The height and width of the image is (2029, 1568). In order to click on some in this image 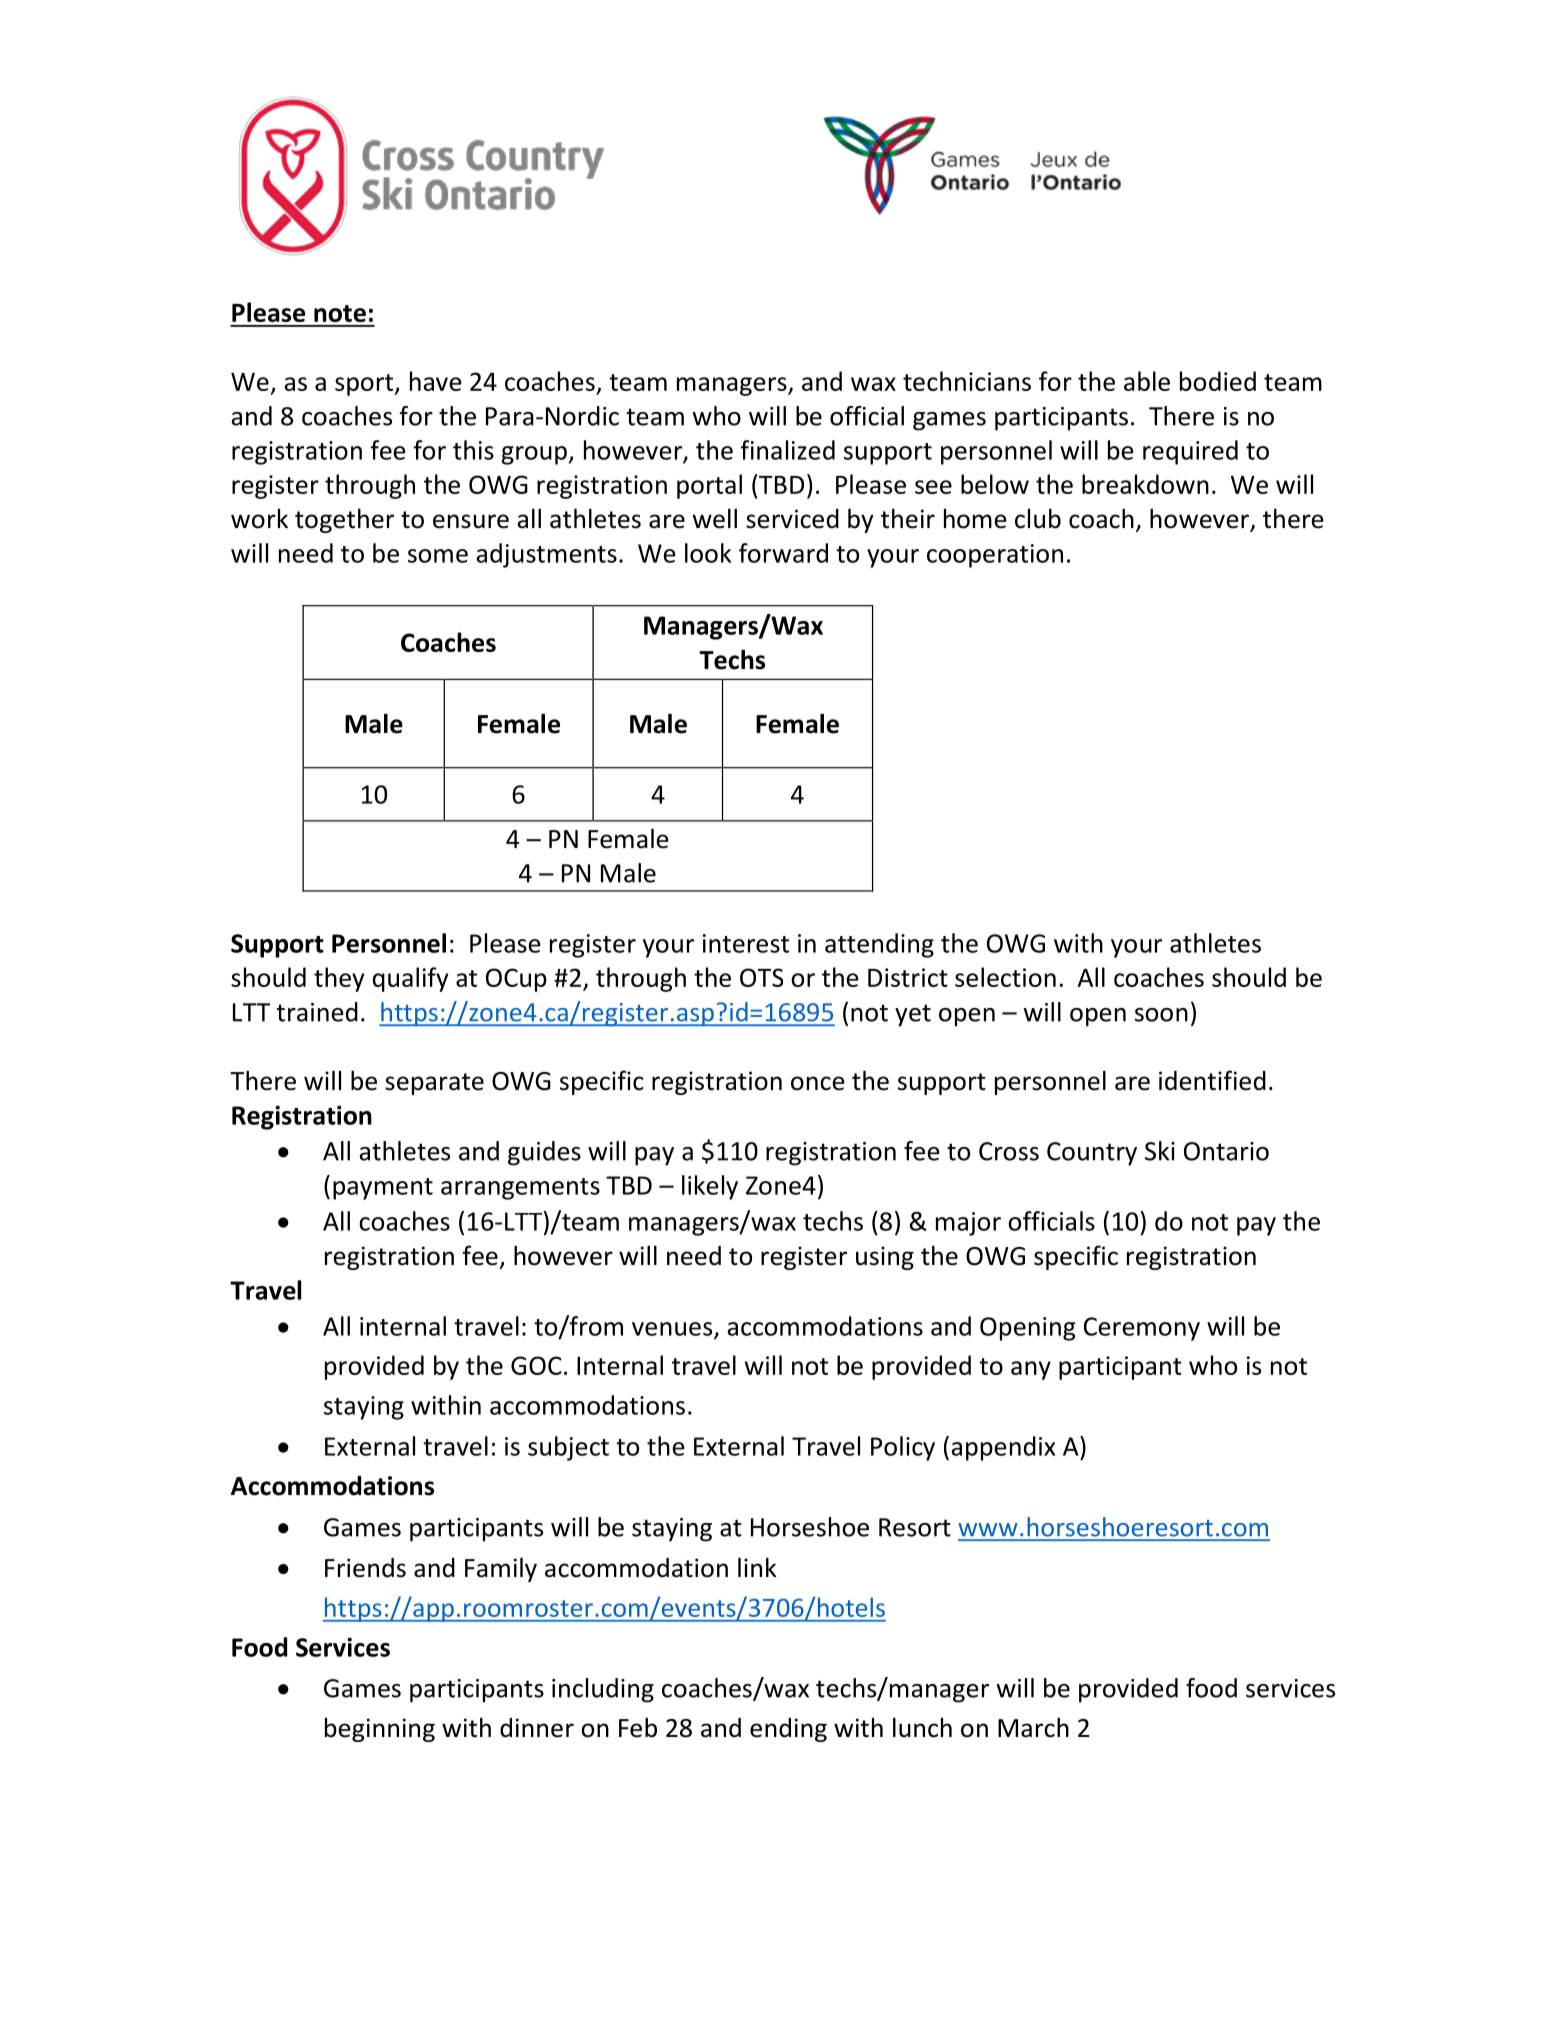, I will do `click(438, 556)`.
